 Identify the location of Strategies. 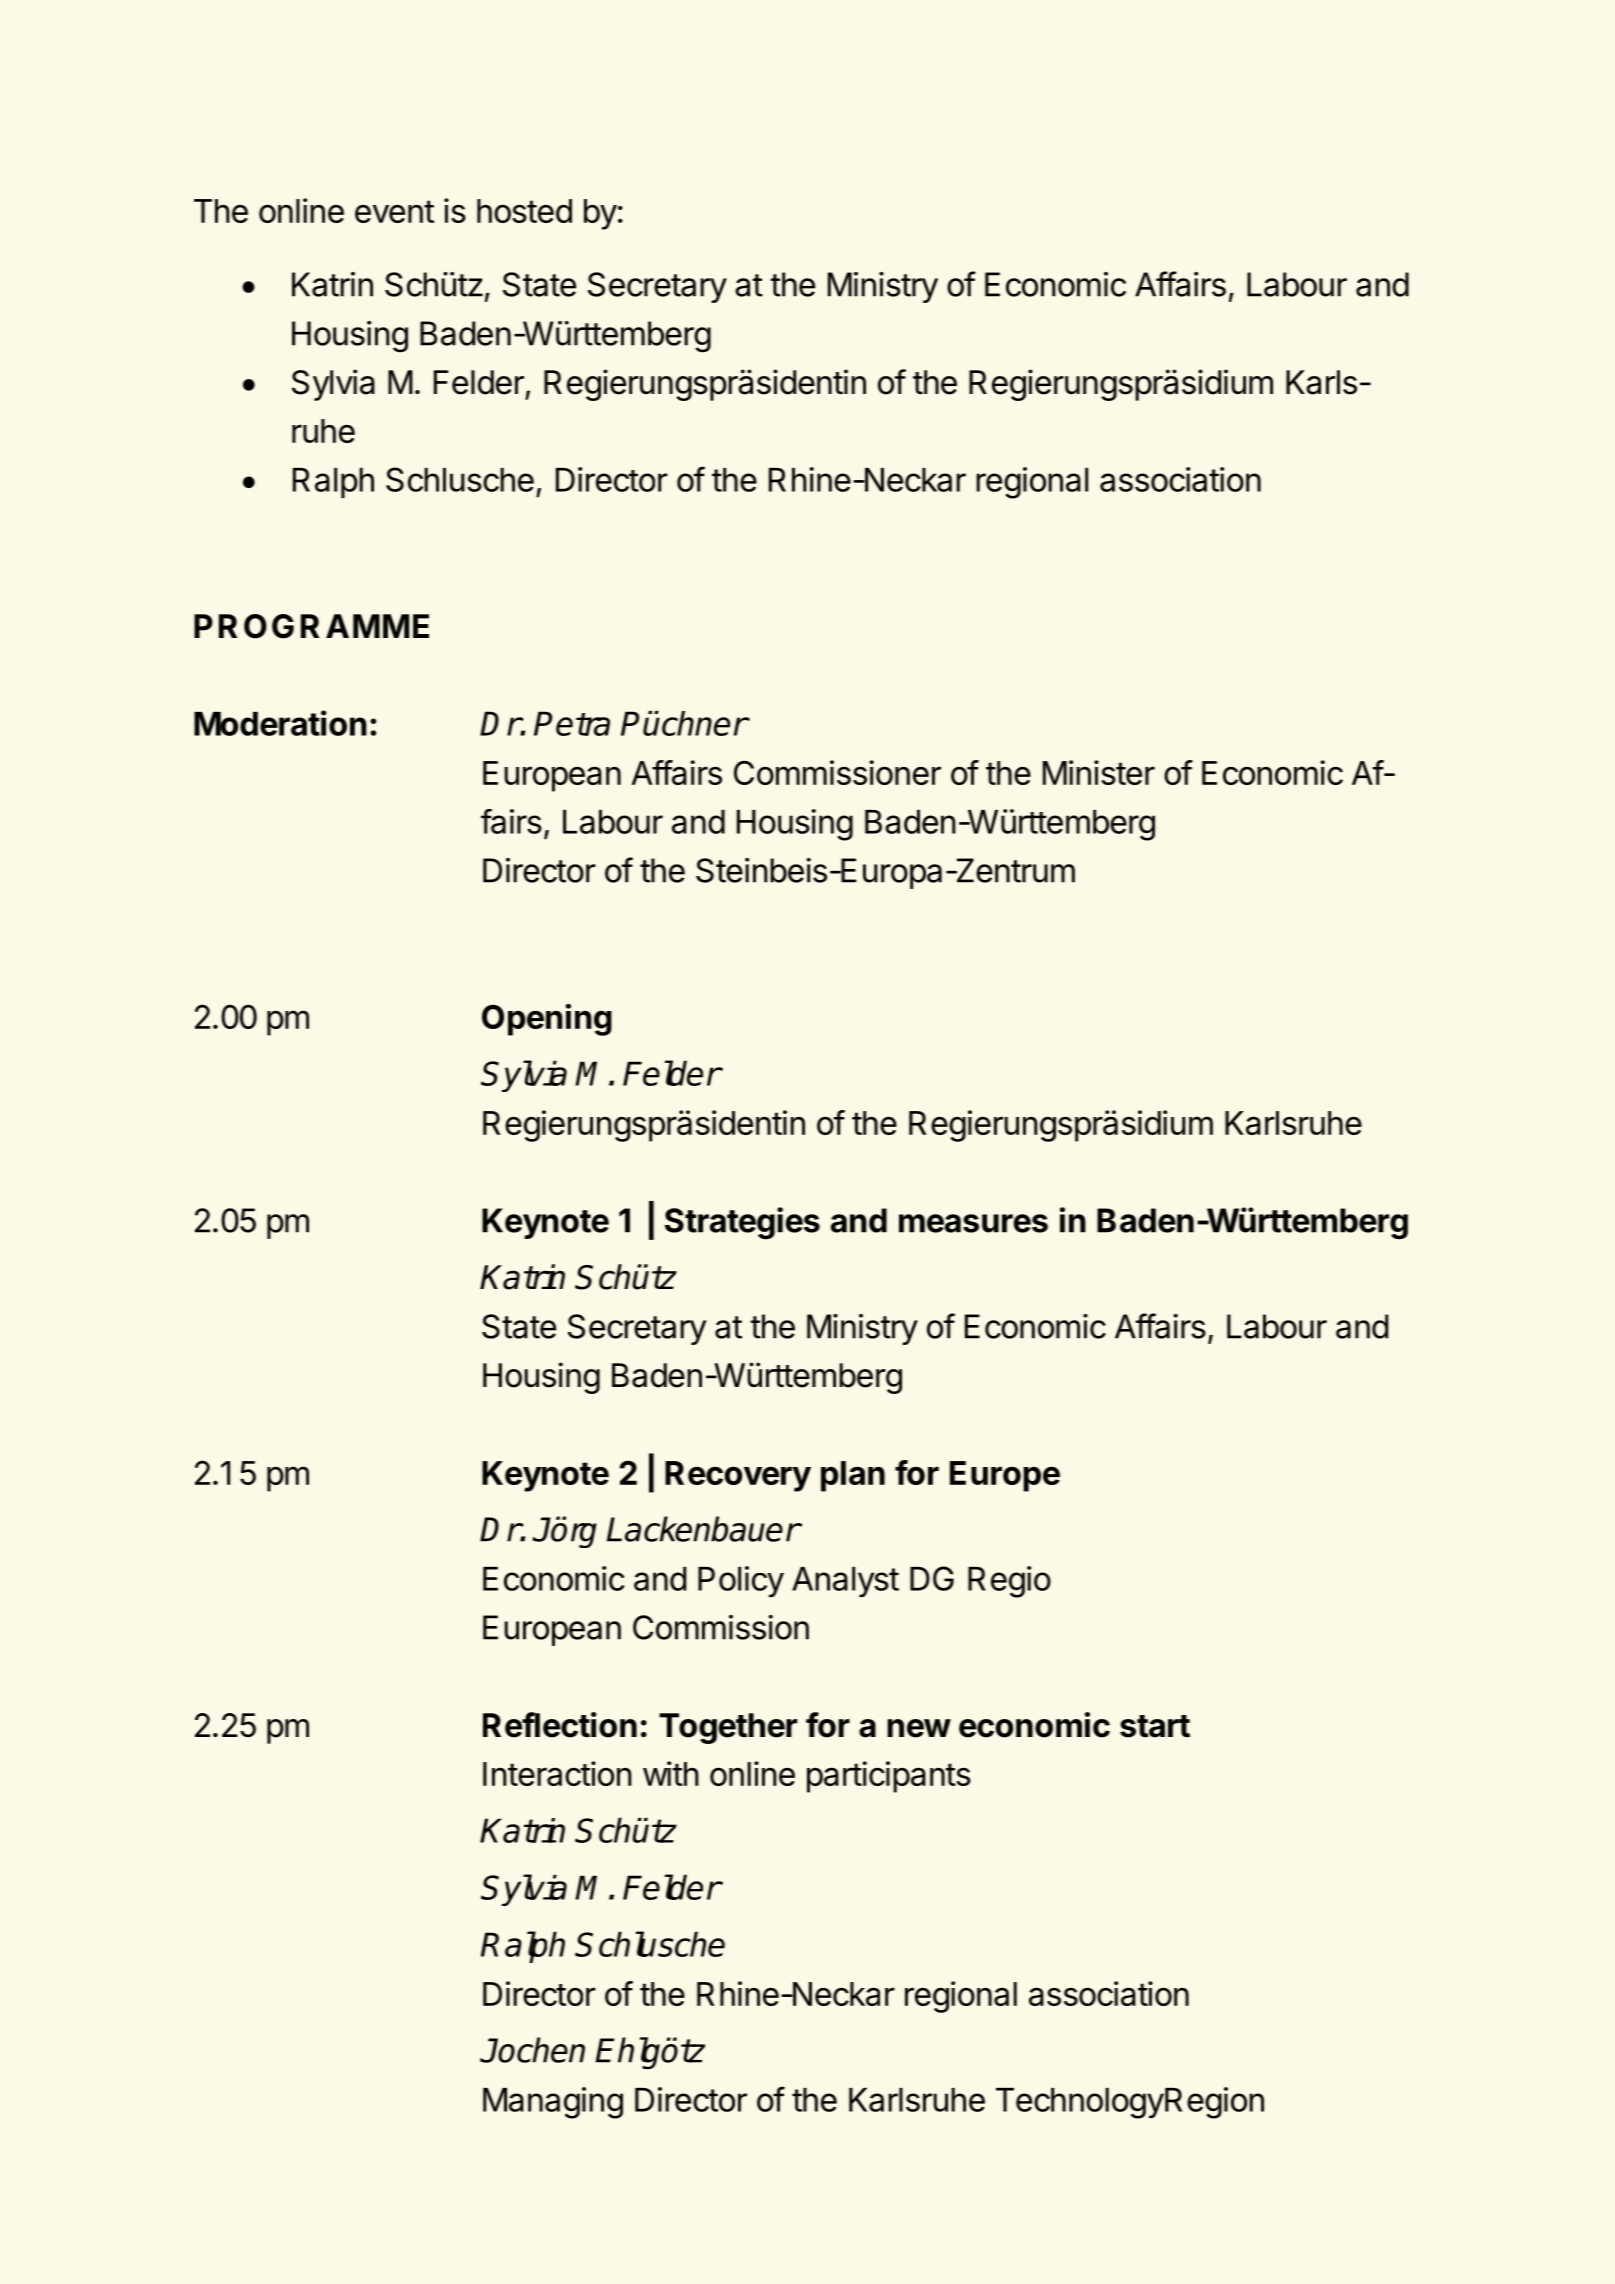
(742, 1223).
